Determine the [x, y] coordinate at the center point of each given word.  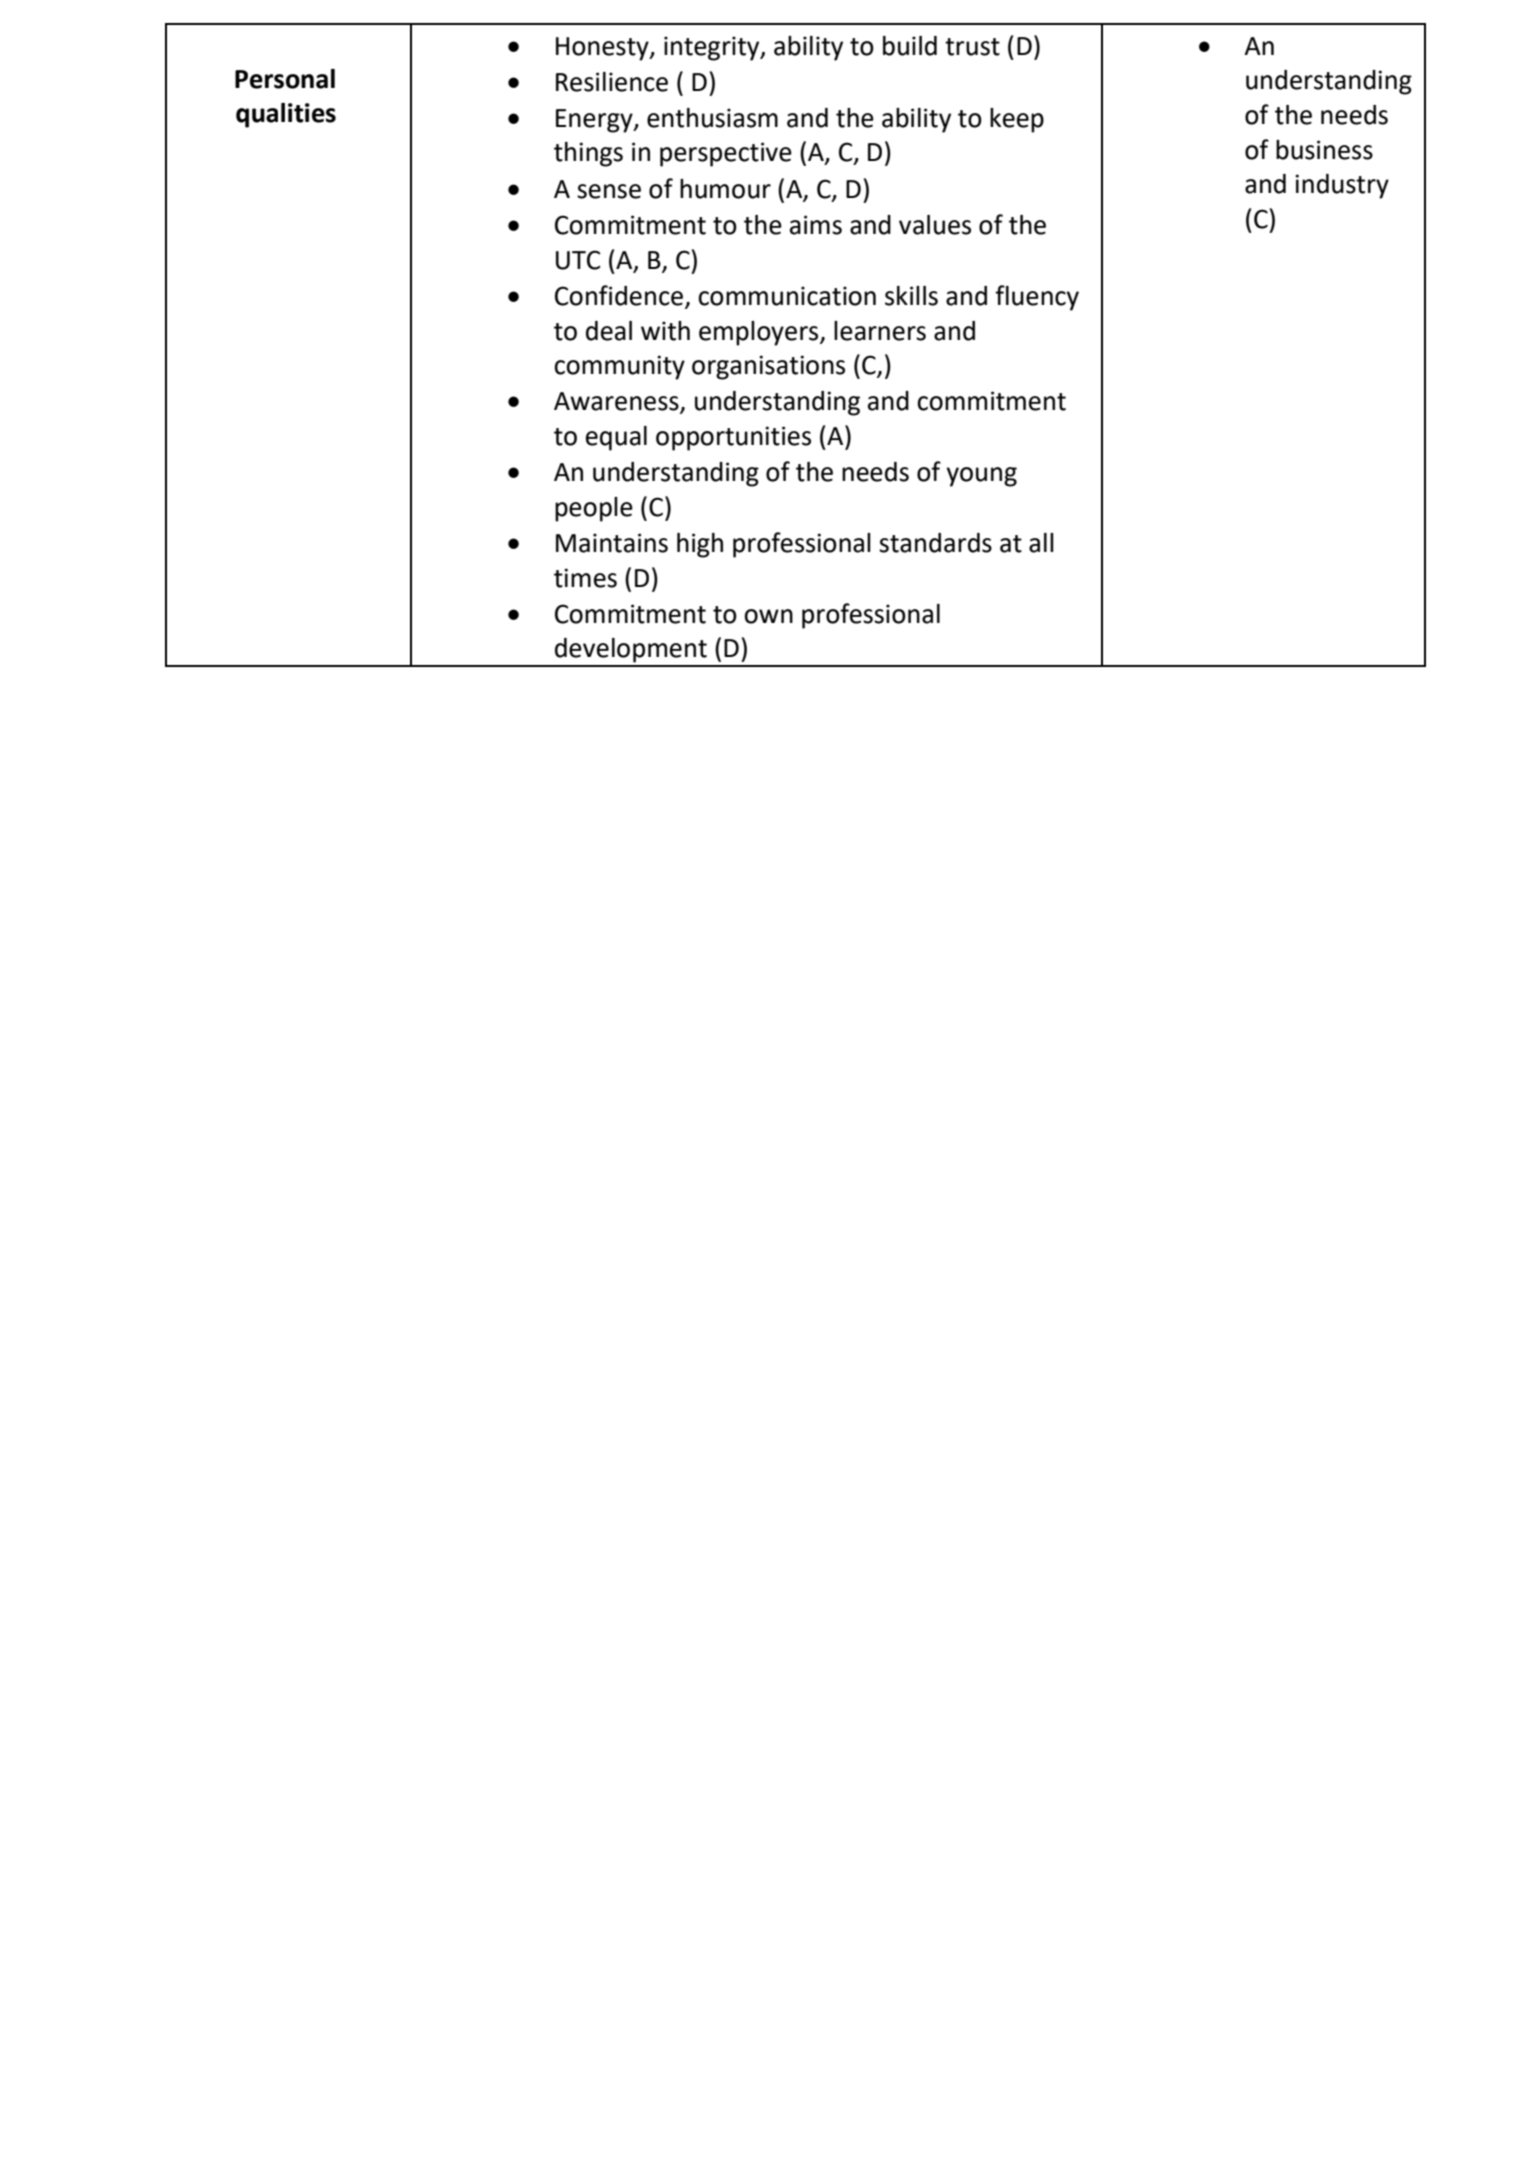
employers [760, 333]
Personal [285, 79]
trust [972, 47]
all [1041, 543]
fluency [1037, 298]
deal [609, 331]
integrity [713, 48]
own [768, 616]
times [585, 578]
